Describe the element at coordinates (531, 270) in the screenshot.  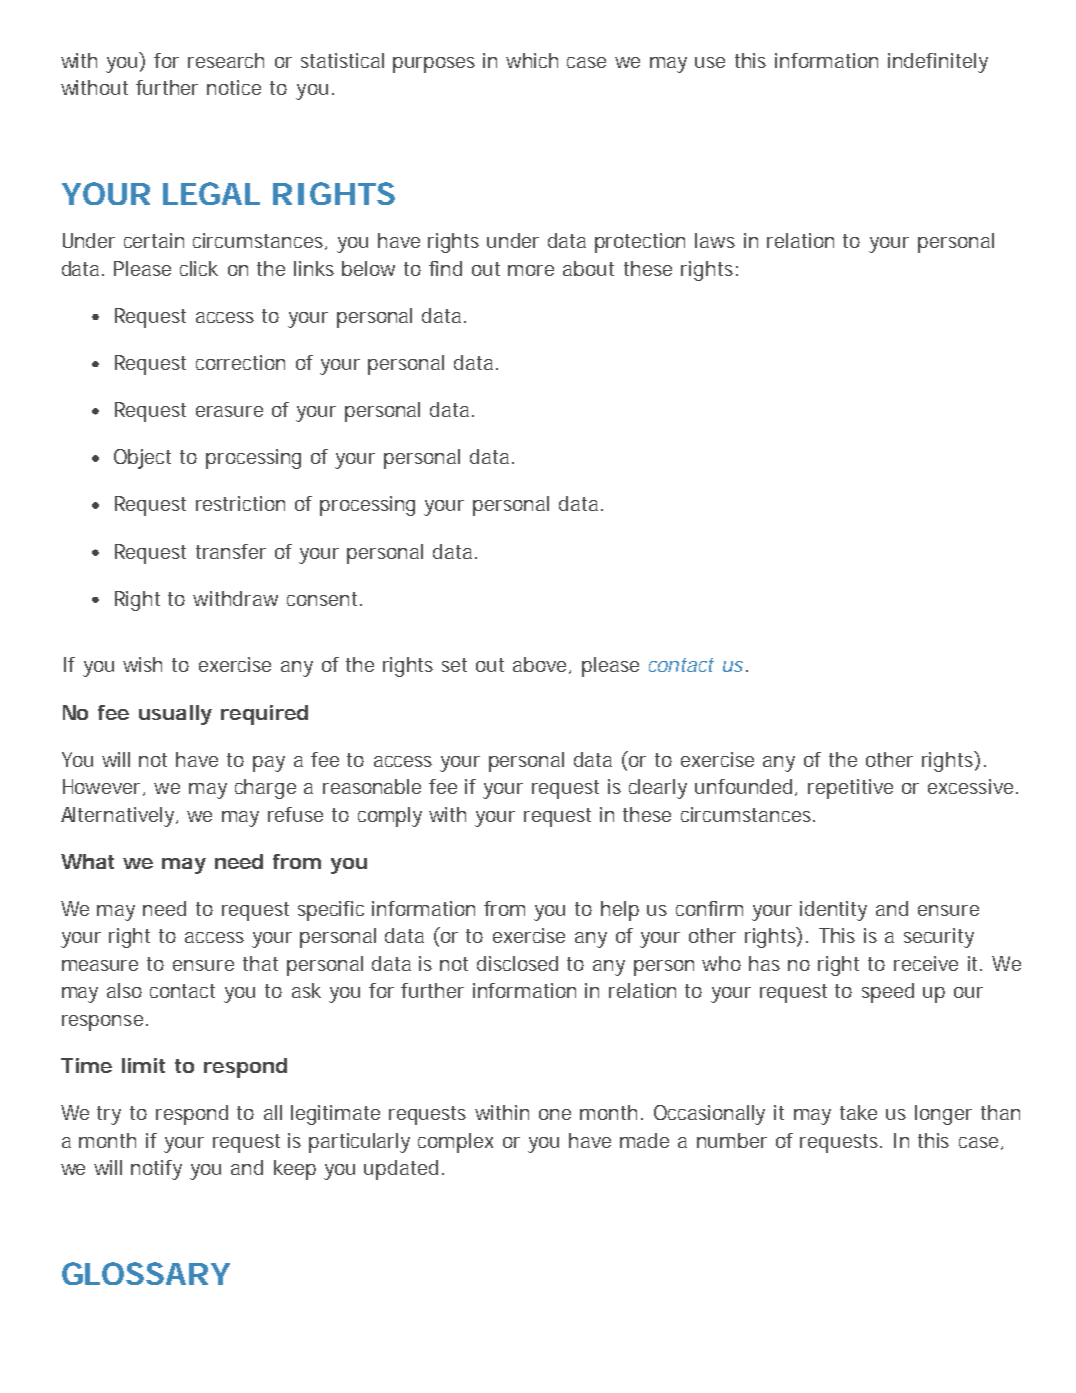
I see `more` at that location.
